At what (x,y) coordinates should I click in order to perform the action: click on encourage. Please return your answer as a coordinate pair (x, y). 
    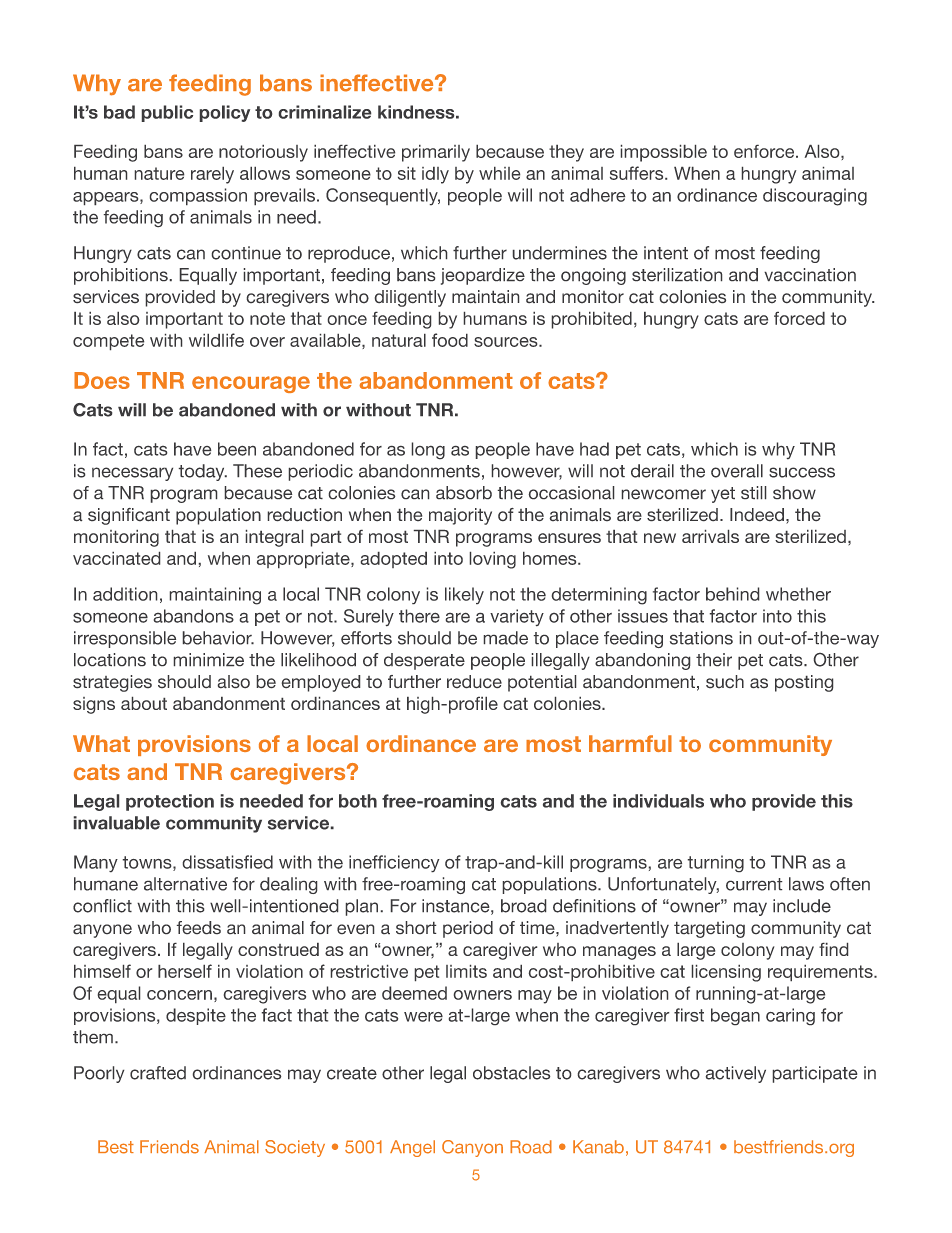
    Looking at the image, I should click on (251, 384).
